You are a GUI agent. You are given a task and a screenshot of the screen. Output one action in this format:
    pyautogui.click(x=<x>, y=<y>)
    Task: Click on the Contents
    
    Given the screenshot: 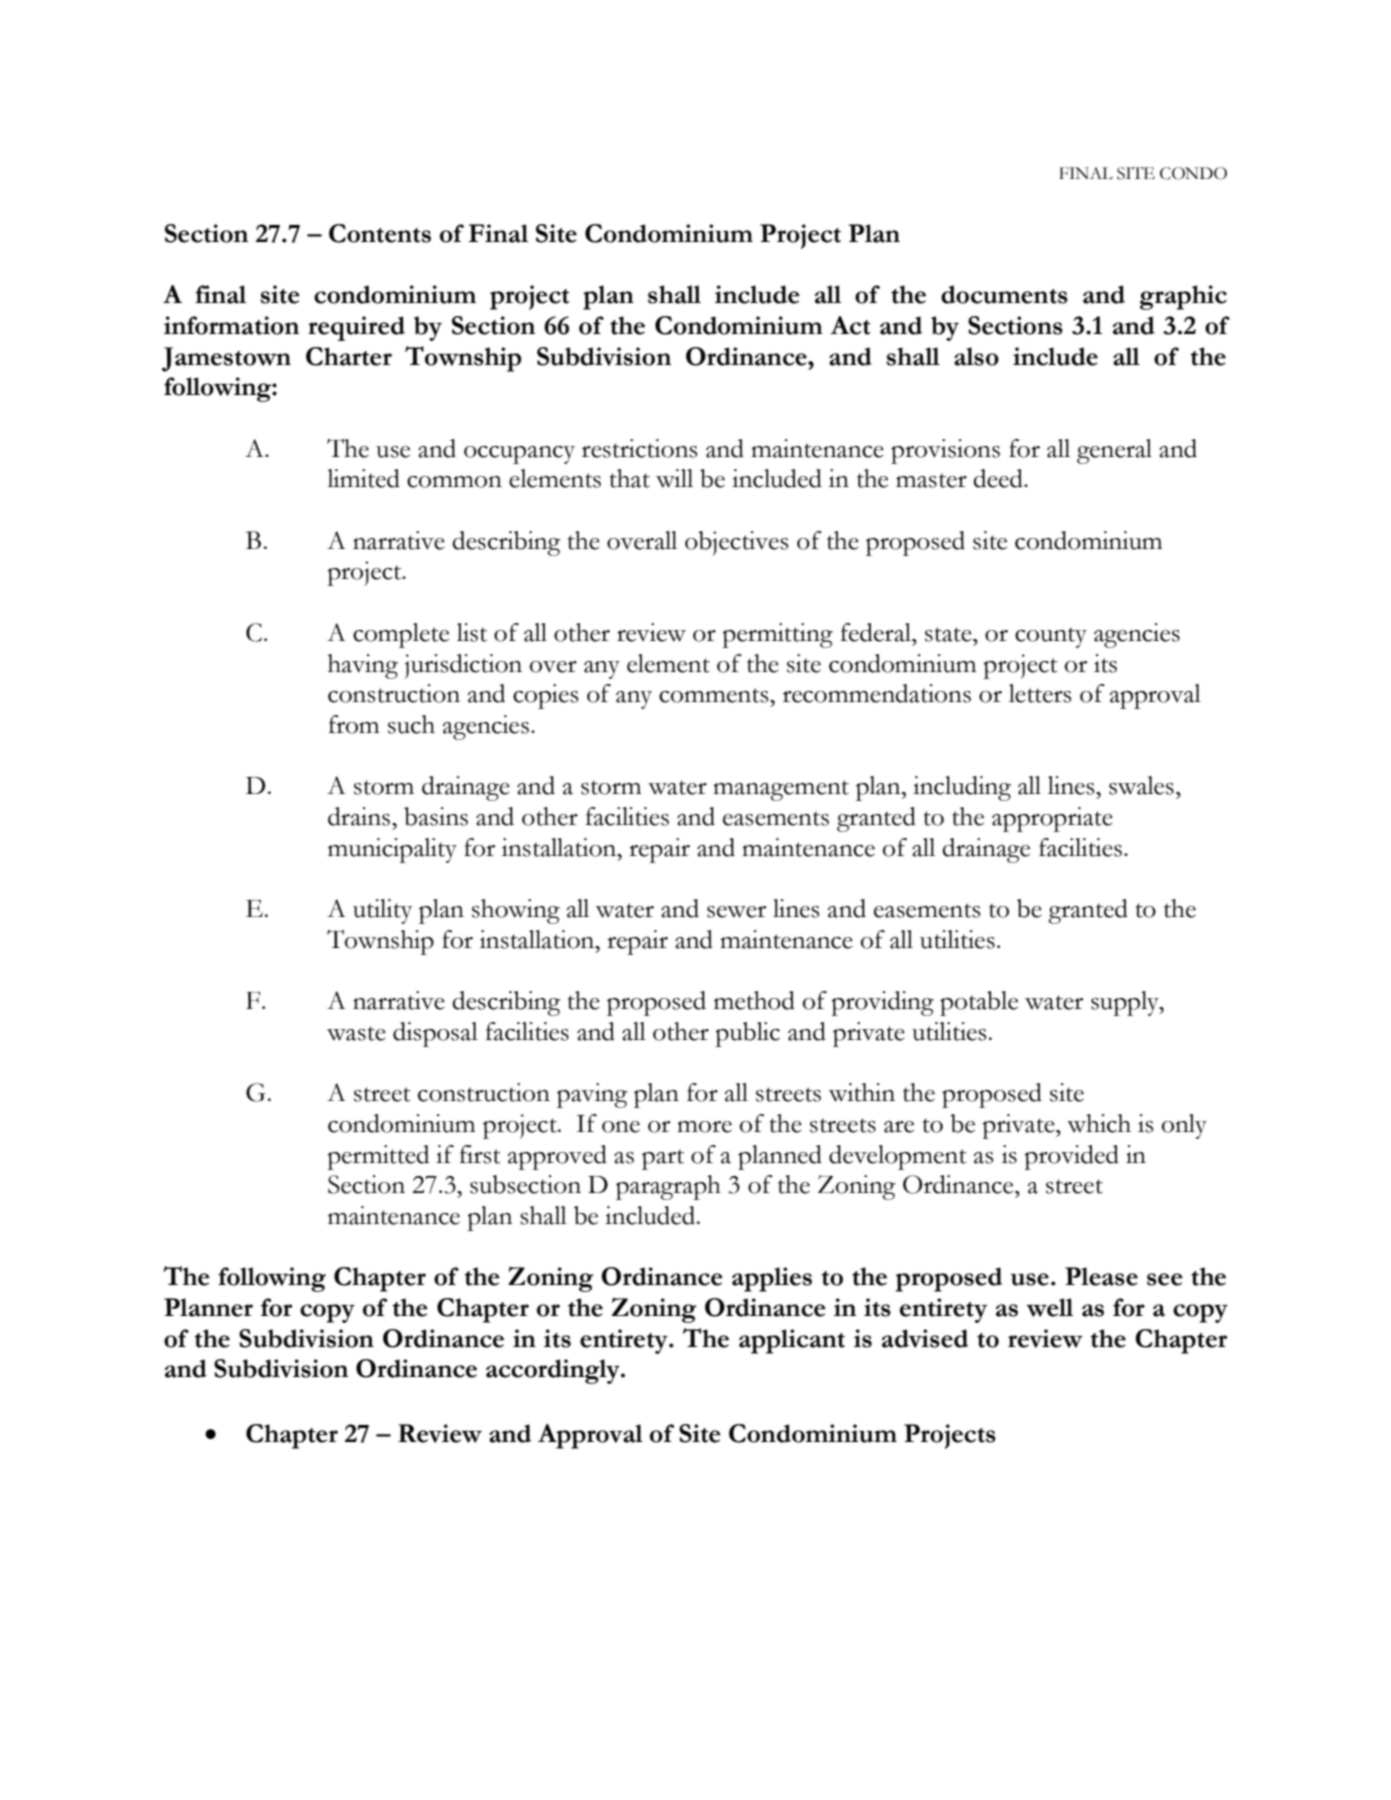 What is the action you would take?
    pyautogui.click(x=380, y=233)
